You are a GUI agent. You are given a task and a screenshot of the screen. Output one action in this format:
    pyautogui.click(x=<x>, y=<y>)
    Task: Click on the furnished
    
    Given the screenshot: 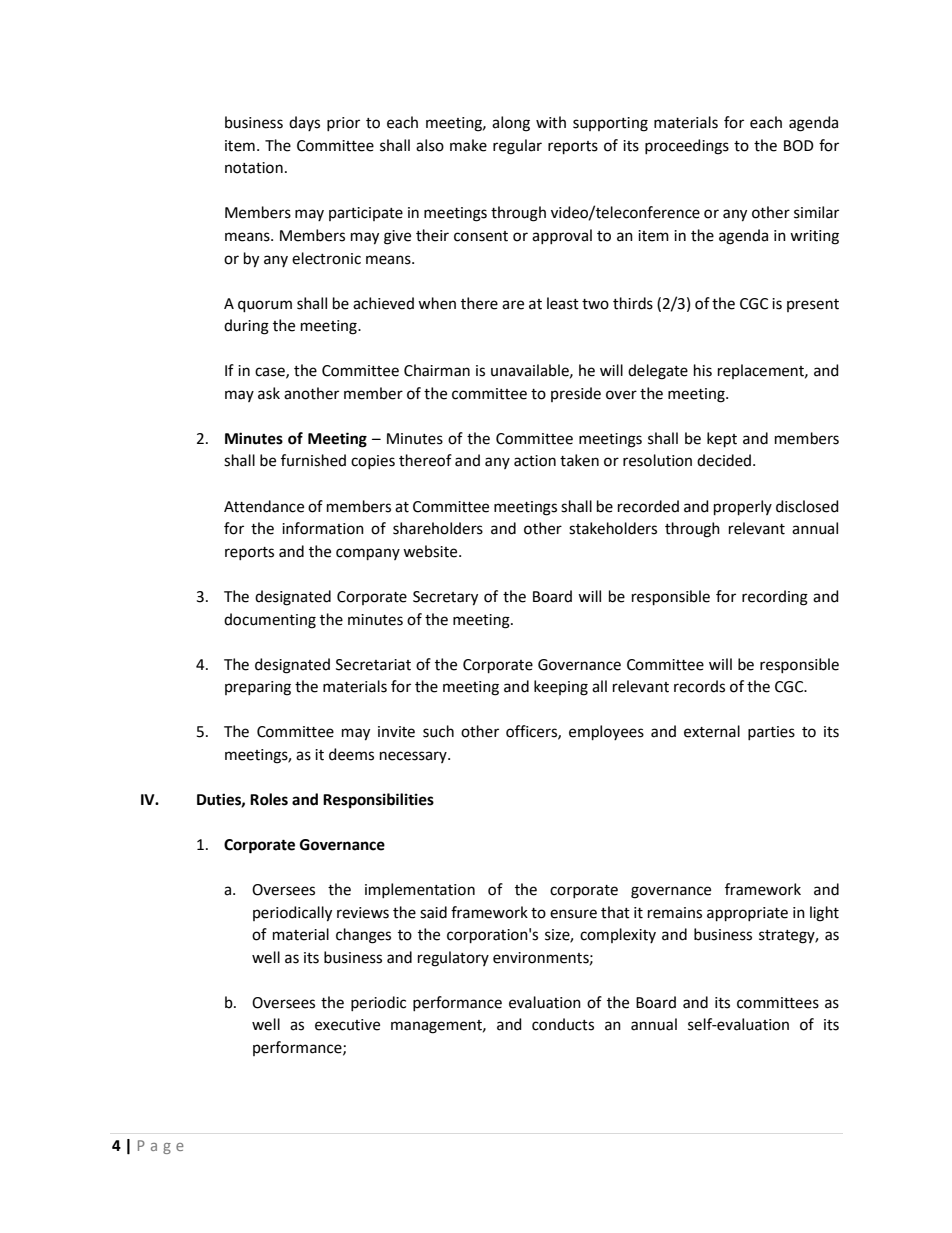 What is the action you would take?
    pyautogui.click(x=313, y=460)
